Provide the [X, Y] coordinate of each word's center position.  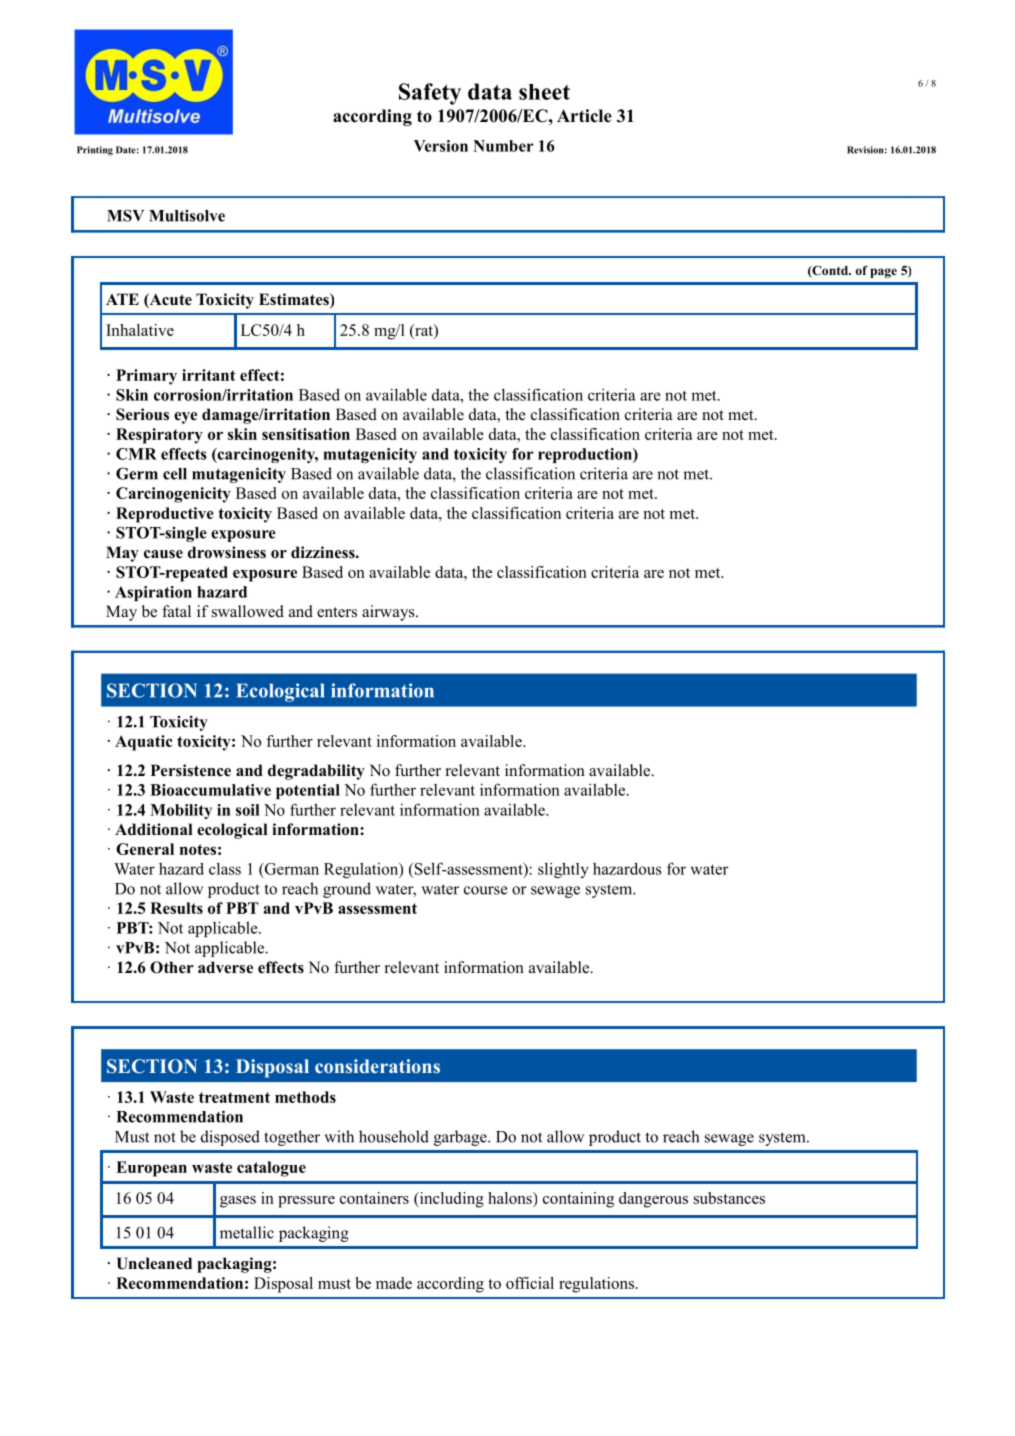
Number [503, 146]
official [530, 1283]
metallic [247, 1232]
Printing [95, 151]
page [883, 273]
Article [584, 116]
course [485, 890]
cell [175, 474]
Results [176, 908]
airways [389, 613]
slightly [563, 870]
